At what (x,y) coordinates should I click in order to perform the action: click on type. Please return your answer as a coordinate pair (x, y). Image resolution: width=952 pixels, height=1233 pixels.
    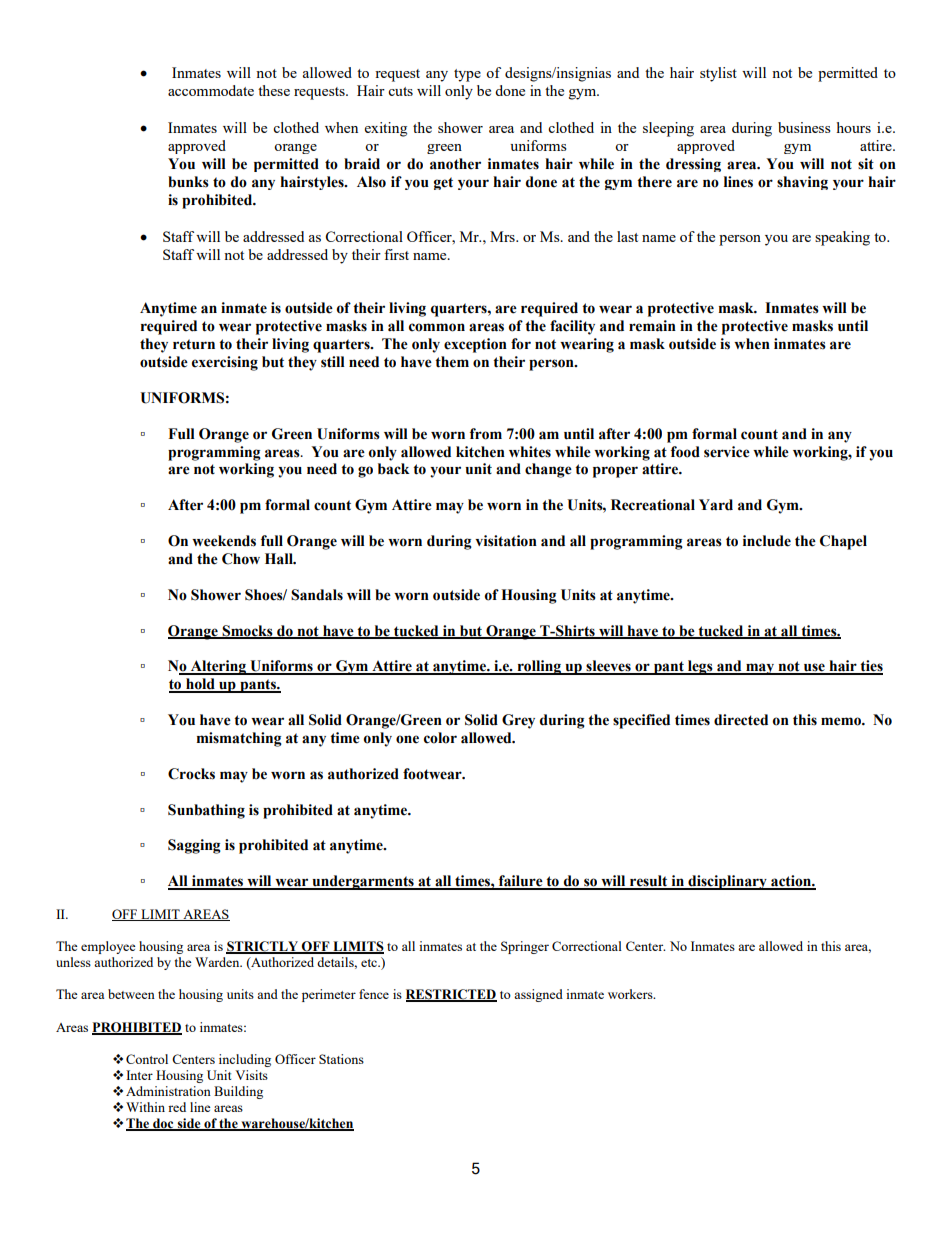
    Looking at the image, I should click on (467, 75).
